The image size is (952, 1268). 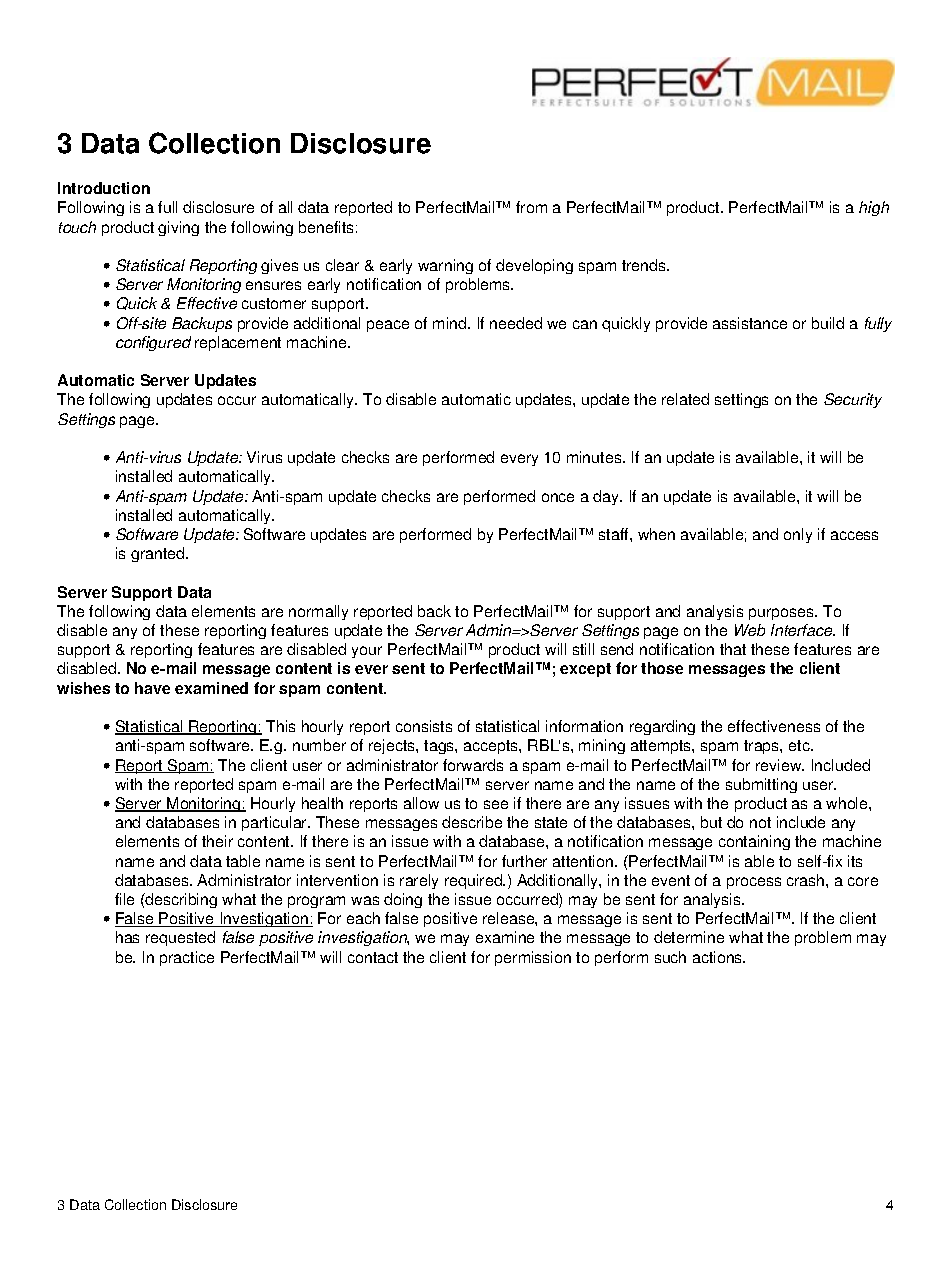 What do you see at coordinates (531, 207) in the screenshot?
I see `from` at bounding box center [531, 207].
